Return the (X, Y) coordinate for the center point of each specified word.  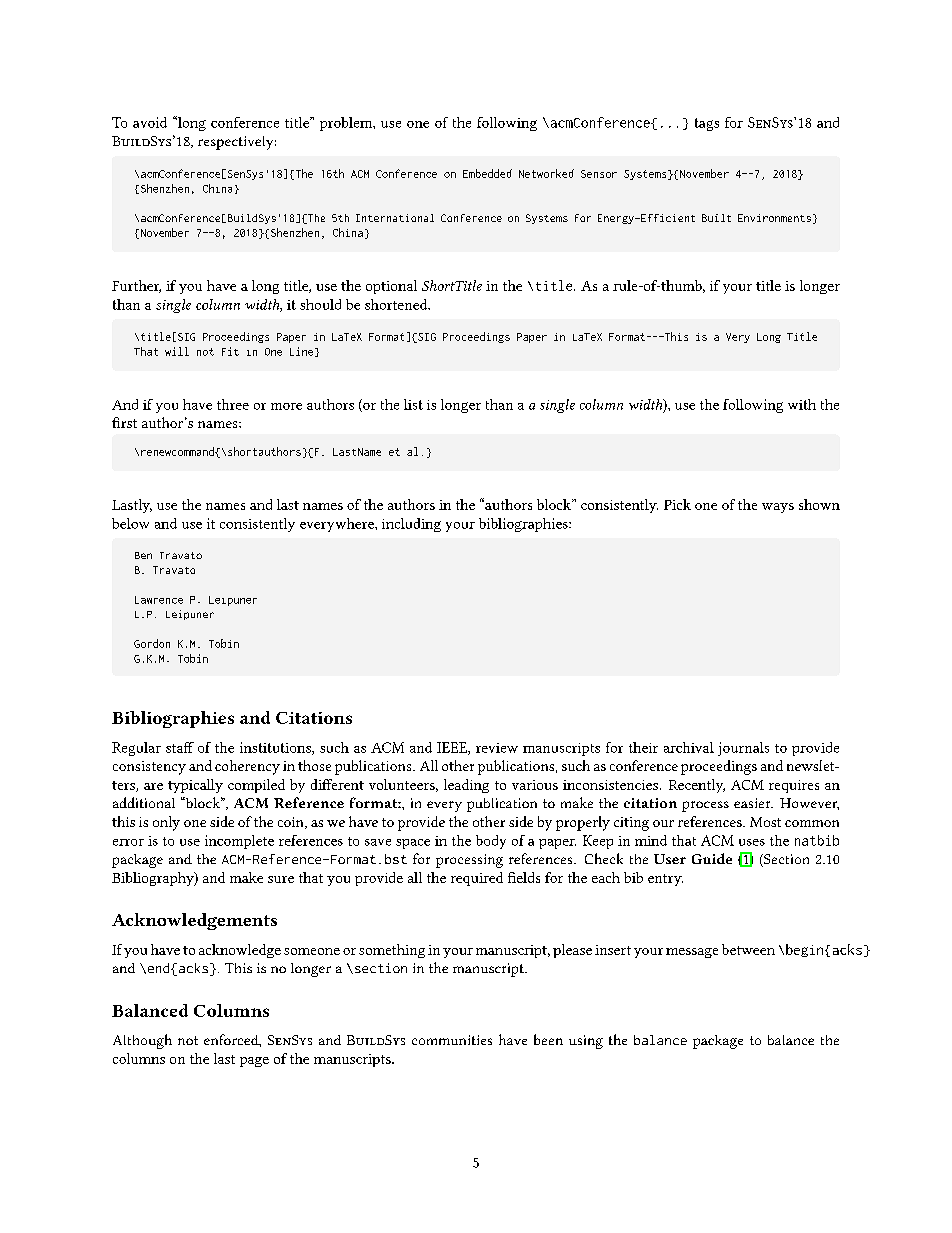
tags (707, 124)
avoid (150, 122)
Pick (677, 504)
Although (142, 1041)
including (411, 525)
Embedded (487, 173)
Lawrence (159, 600)
